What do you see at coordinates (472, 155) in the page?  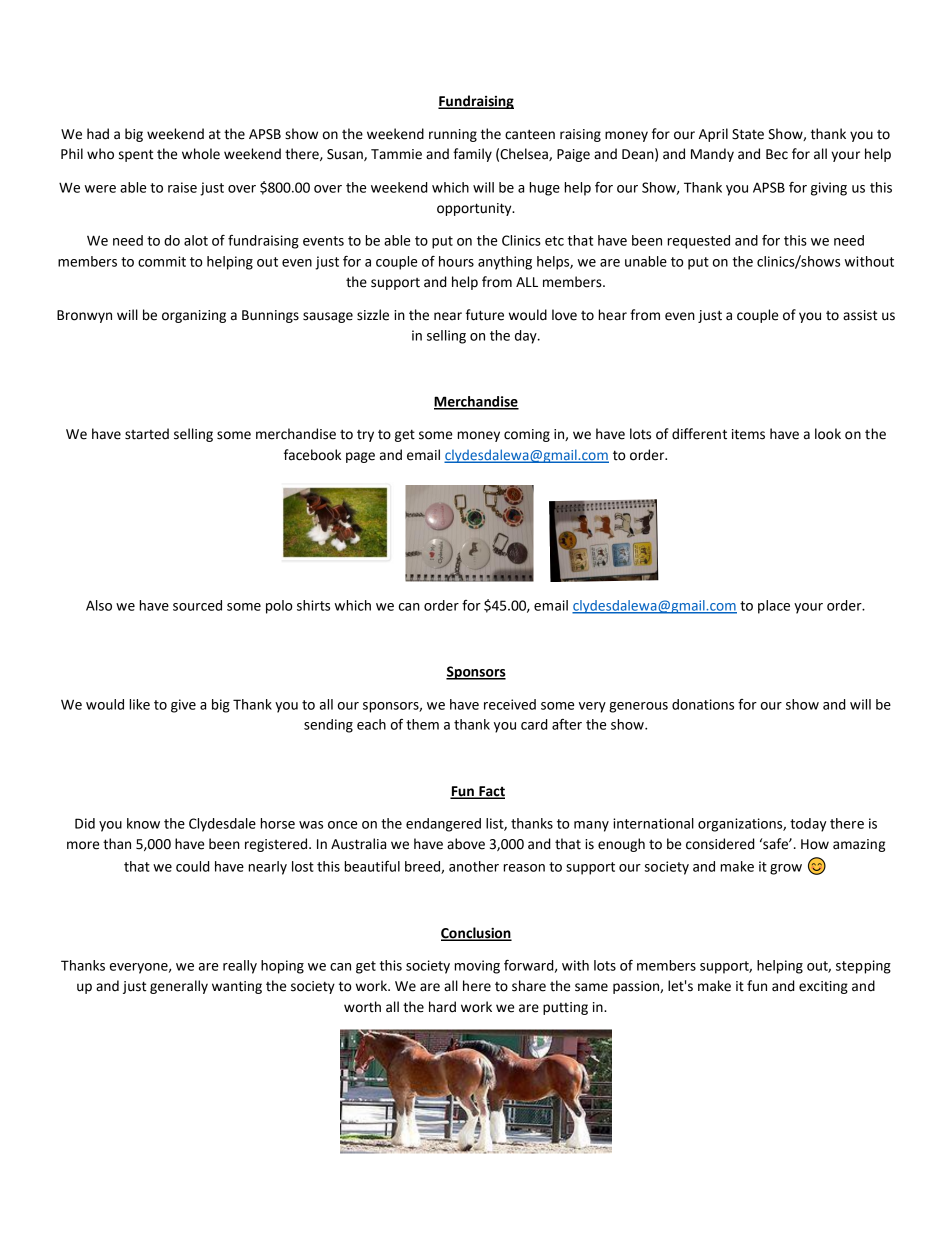 I see `family` at bounding box center [472, 155].
